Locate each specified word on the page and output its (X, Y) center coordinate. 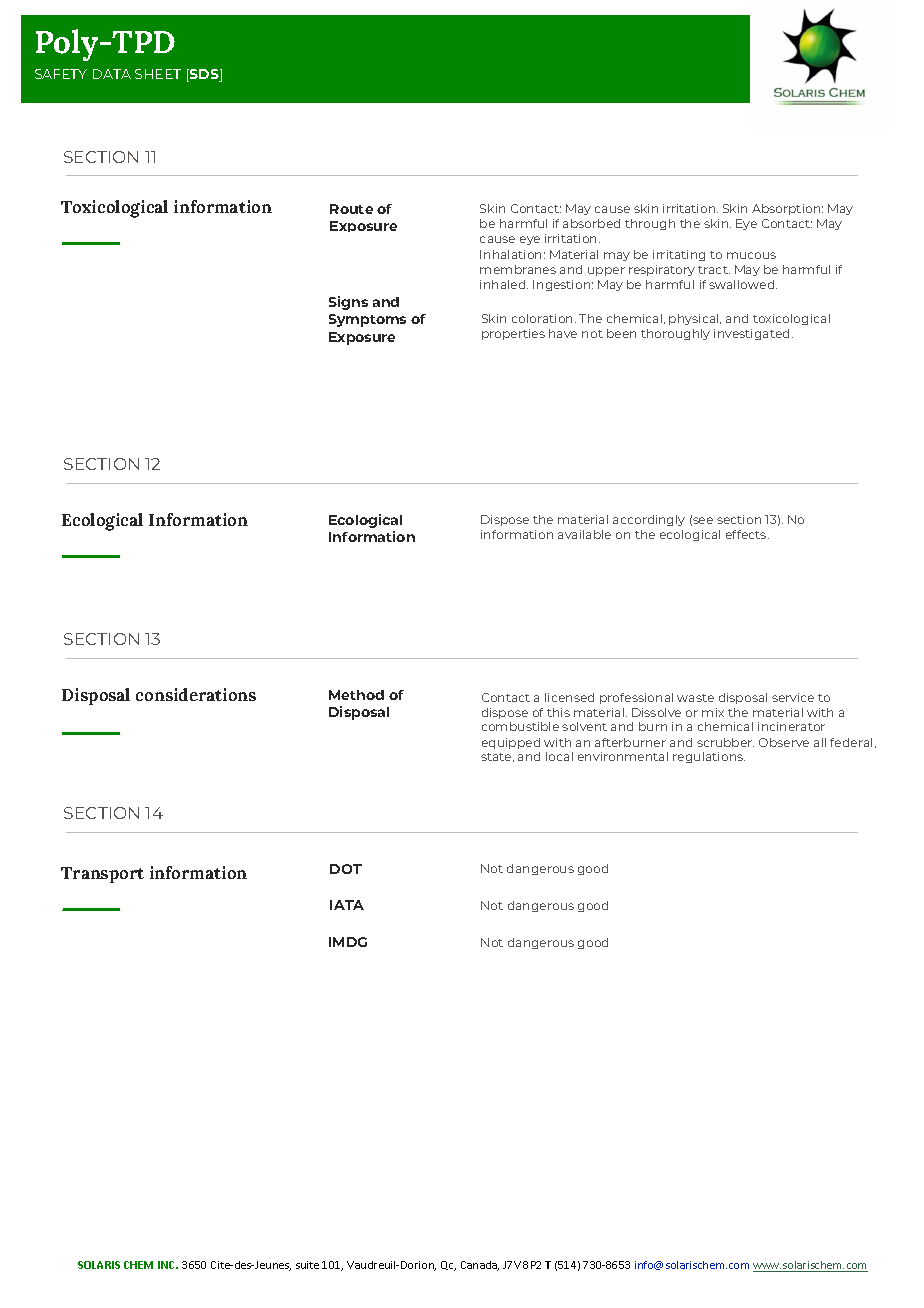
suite (307, 1265)
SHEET (158, 74)
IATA (347, 905)
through (650, 224)
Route (351, 209)
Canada (480, 1266)
